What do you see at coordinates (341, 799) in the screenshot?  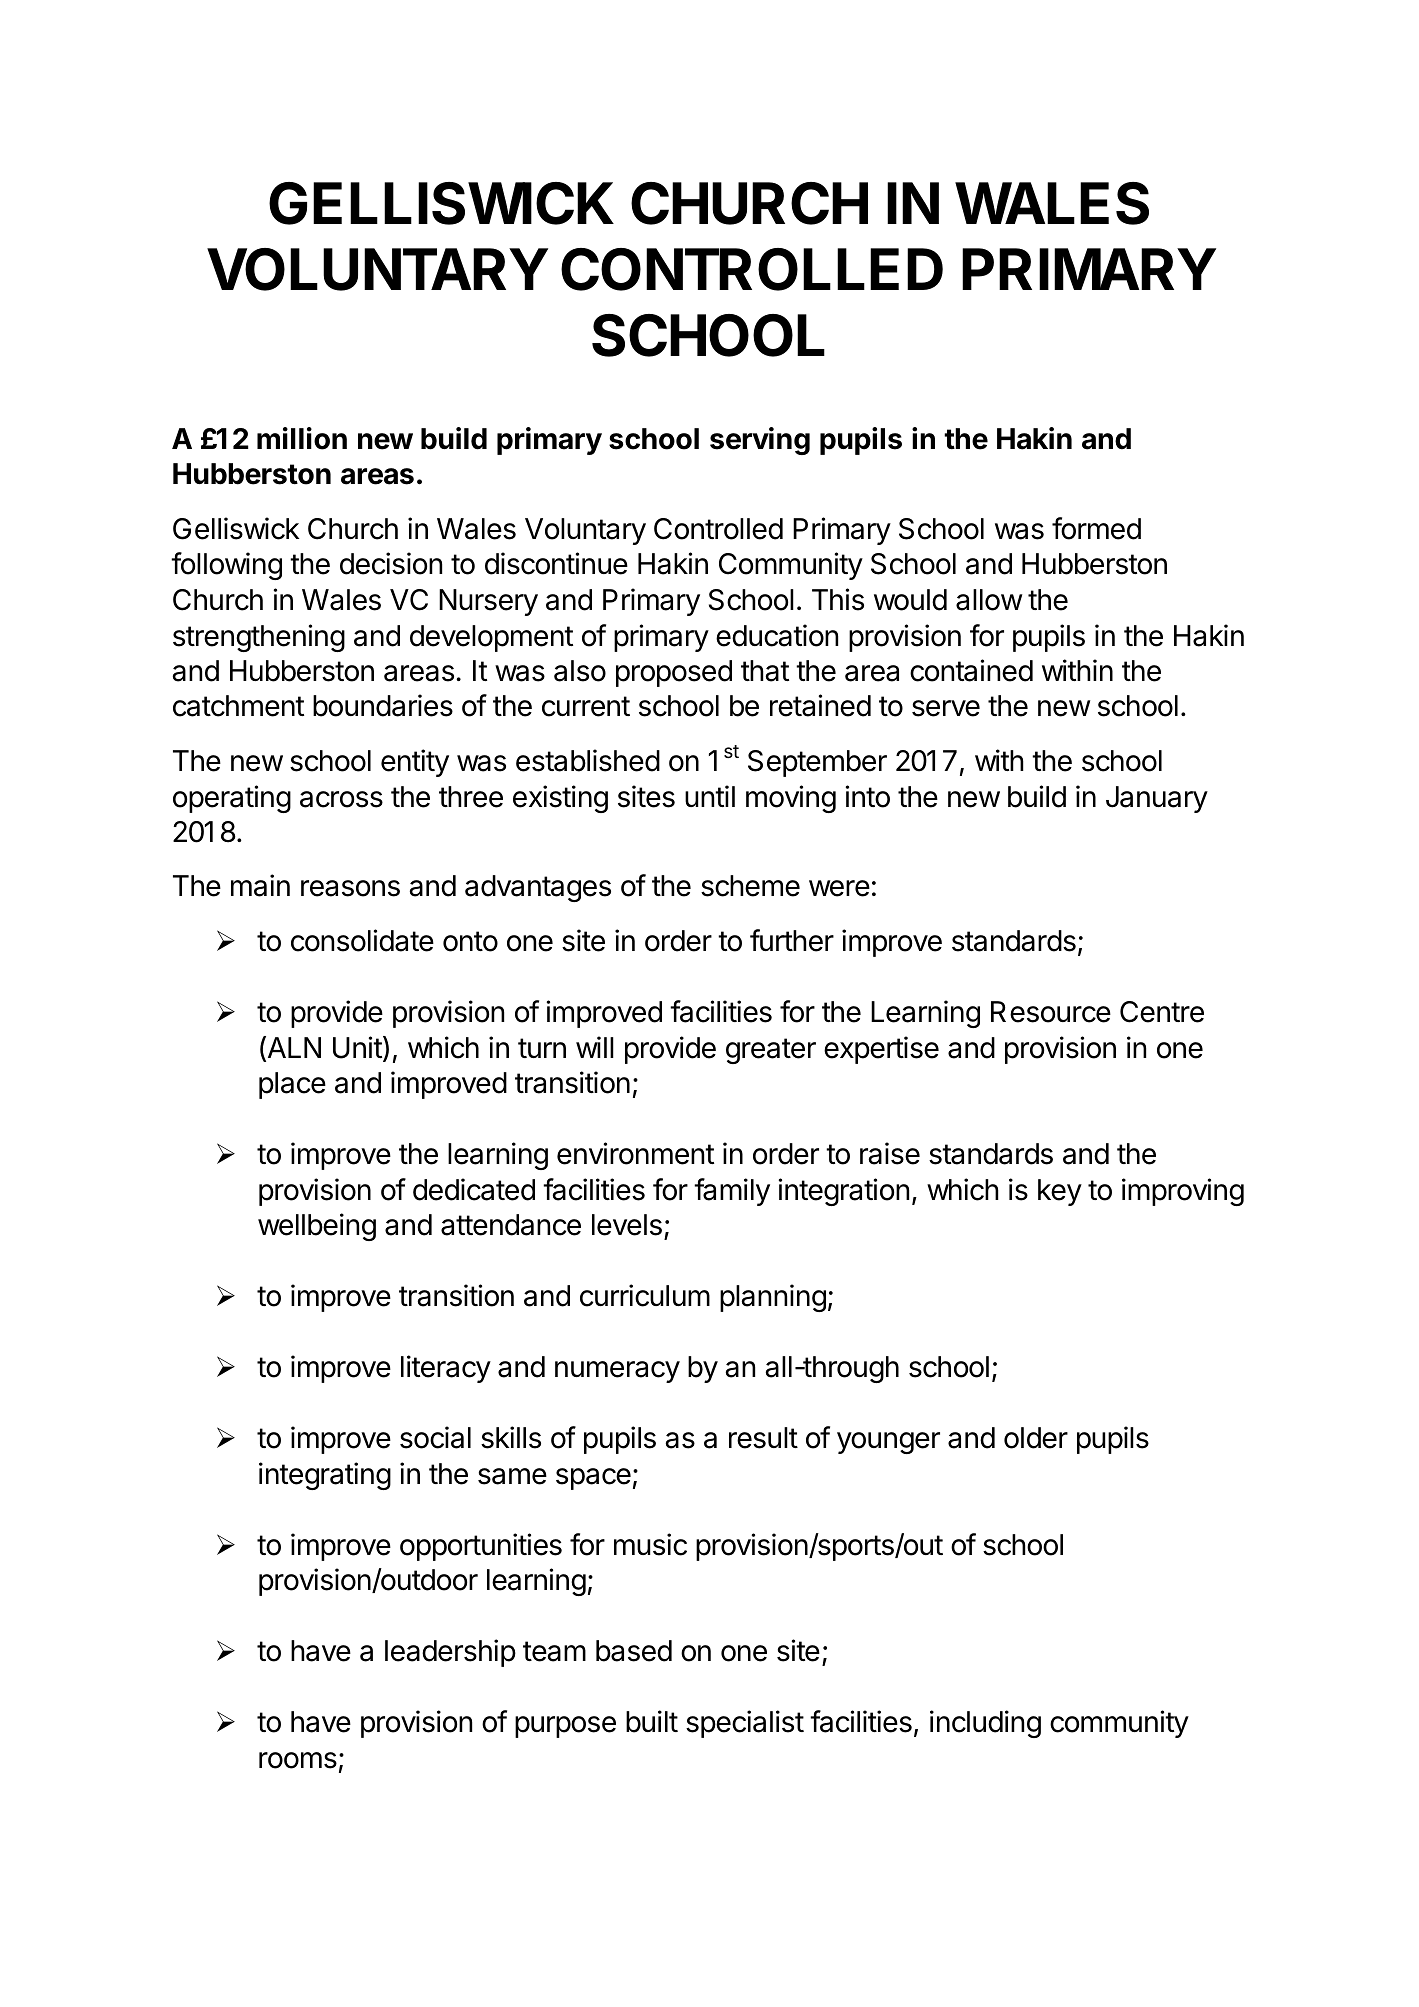 I see `across` at bounding box center [341, 799].
